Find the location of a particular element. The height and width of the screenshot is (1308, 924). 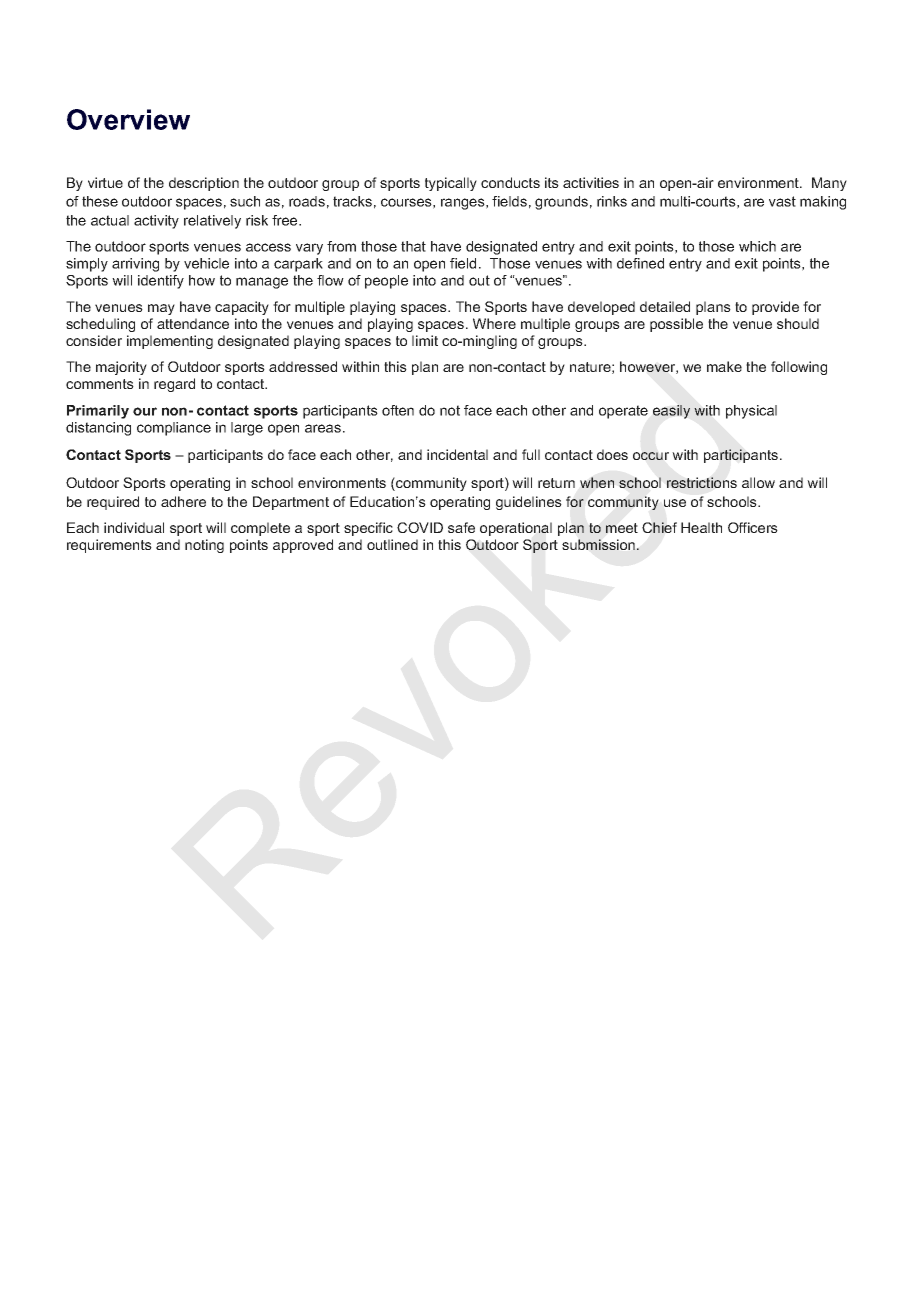

Many is located at coordinates (829, 184).
